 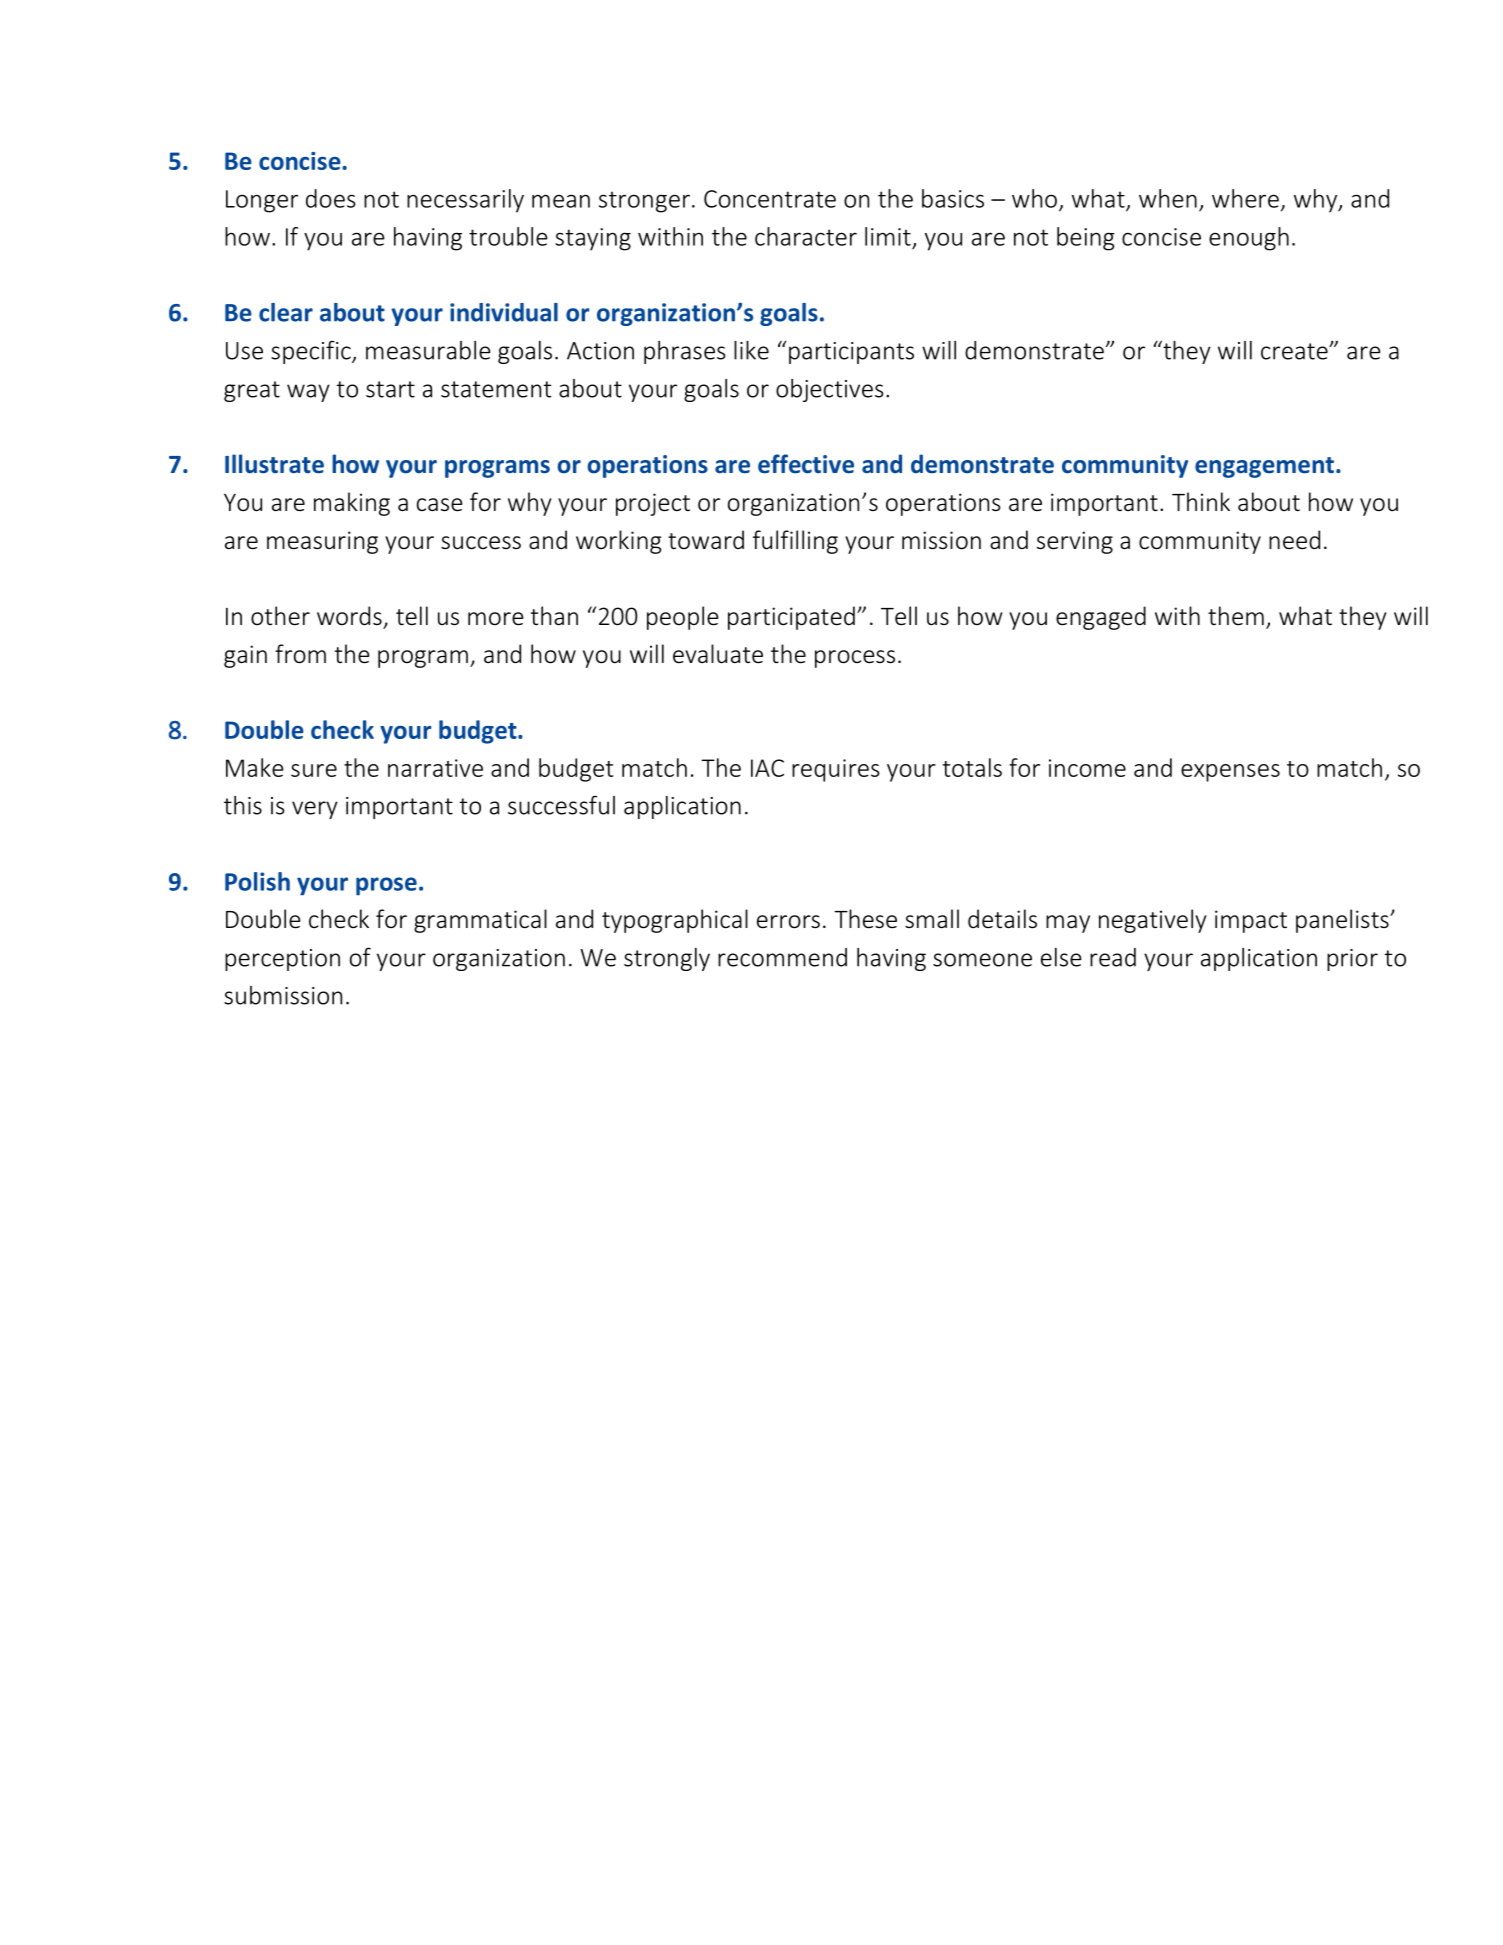 I want to click on does, so click(x=331, y=198).
